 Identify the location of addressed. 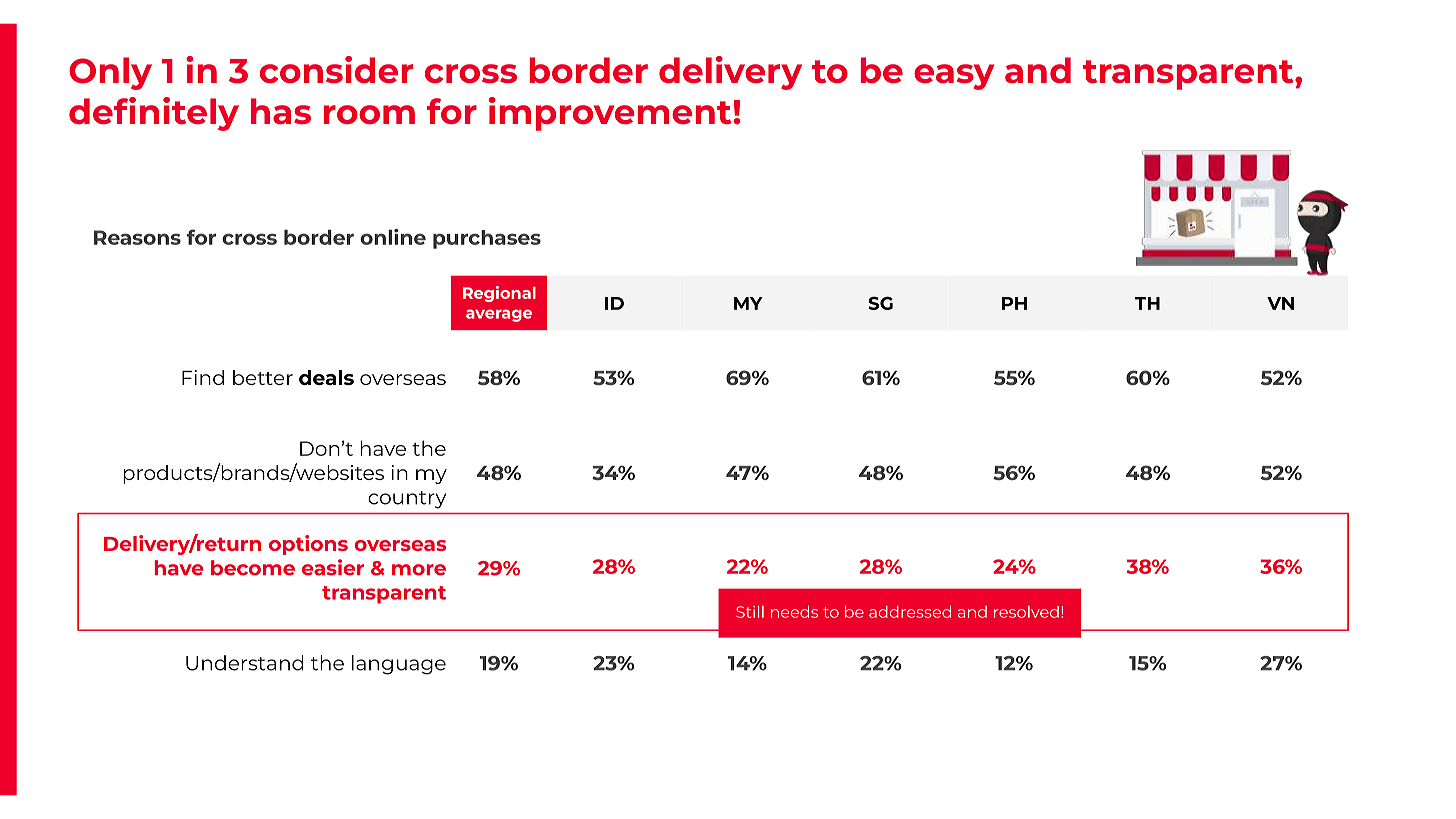
(910, 612).
